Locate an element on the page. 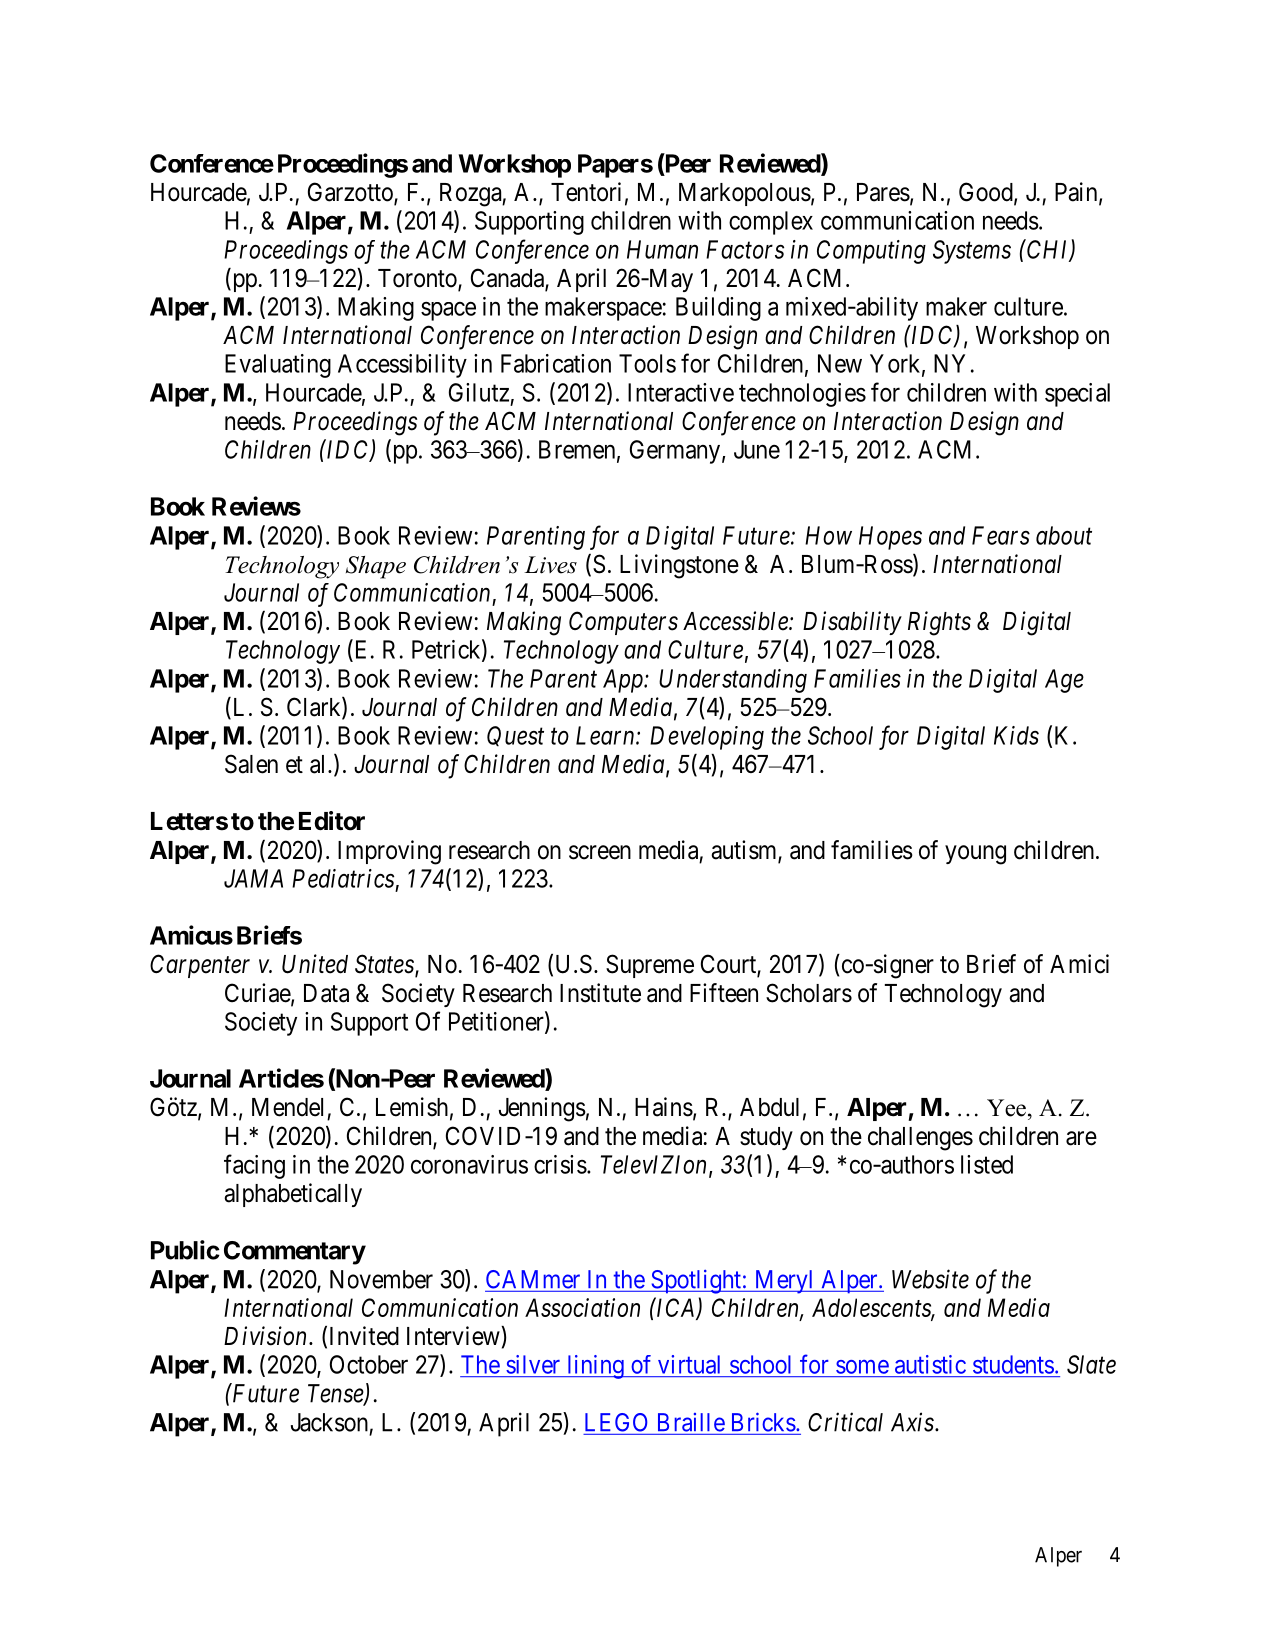 This image has height=1641, width=1268. students is located at coordinates (1013, 1364).
